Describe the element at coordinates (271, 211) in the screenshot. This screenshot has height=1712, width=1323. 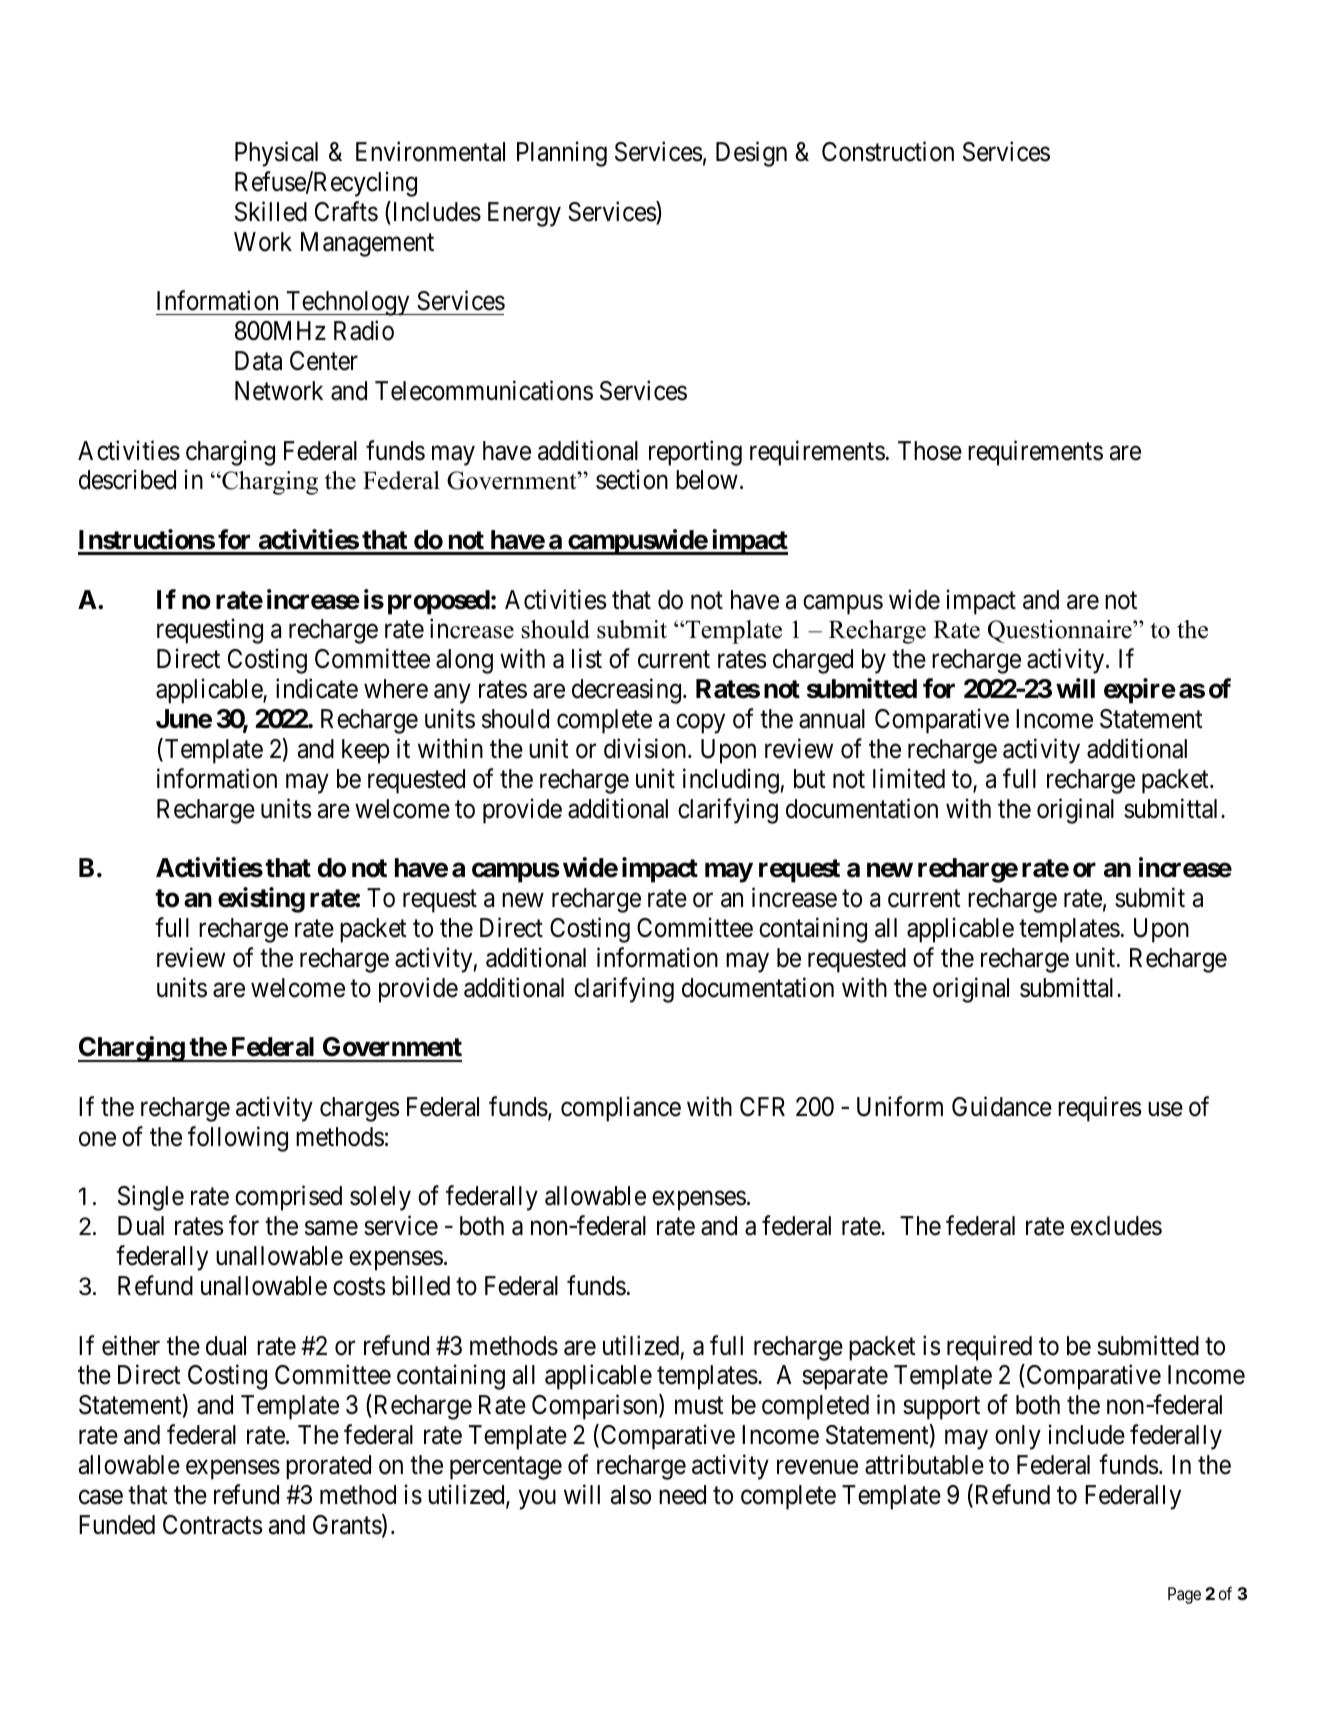
I see `Skilled` at that location.
